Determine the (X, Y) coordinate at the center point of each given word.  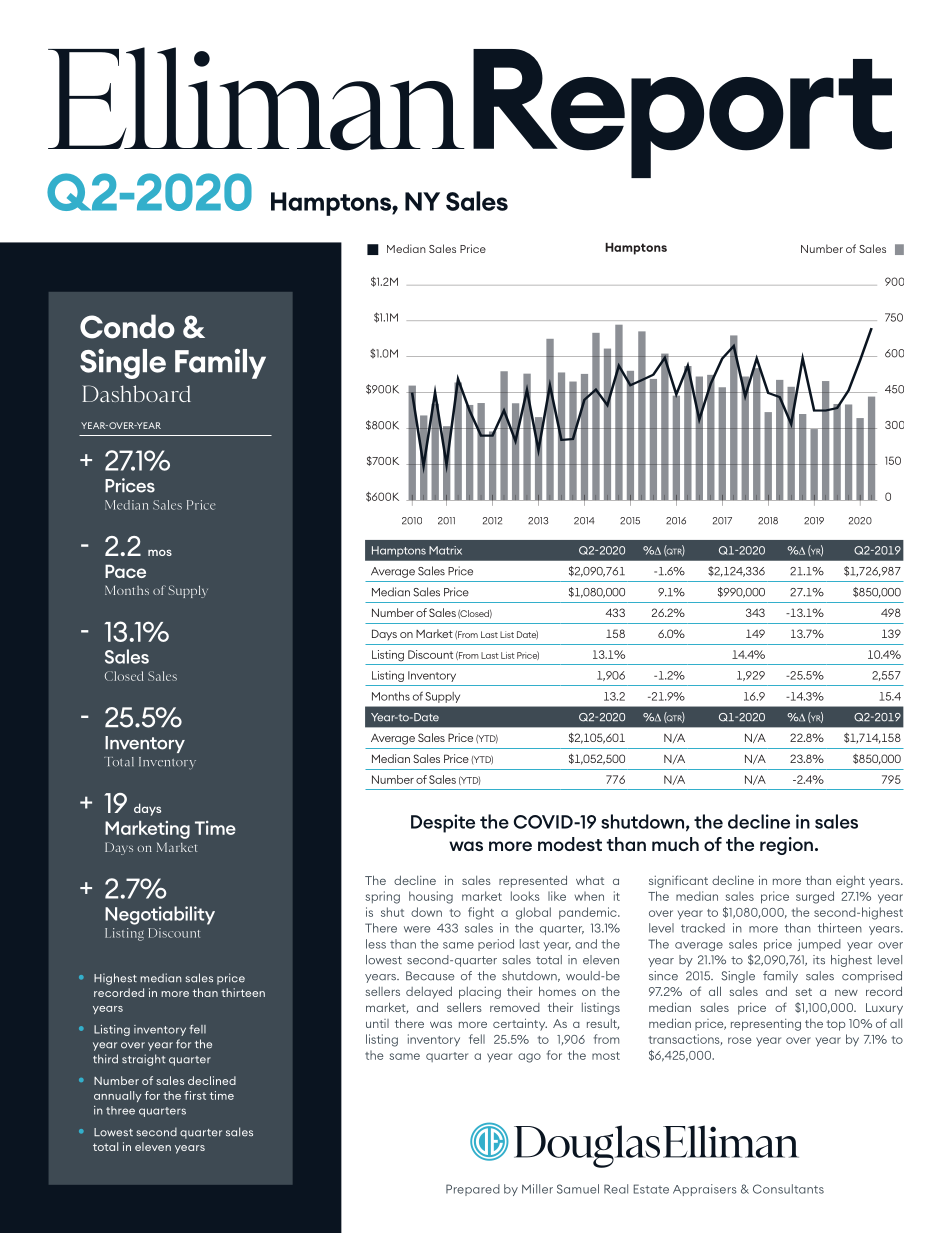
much (675, 844)
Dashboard (136, 393)
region (786, 846)
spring (382, 897)
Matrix (445, 550)
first (195, 1095)
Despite (443, 823)
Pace (125, 571)
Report (682, 113)
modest (570, 844)
